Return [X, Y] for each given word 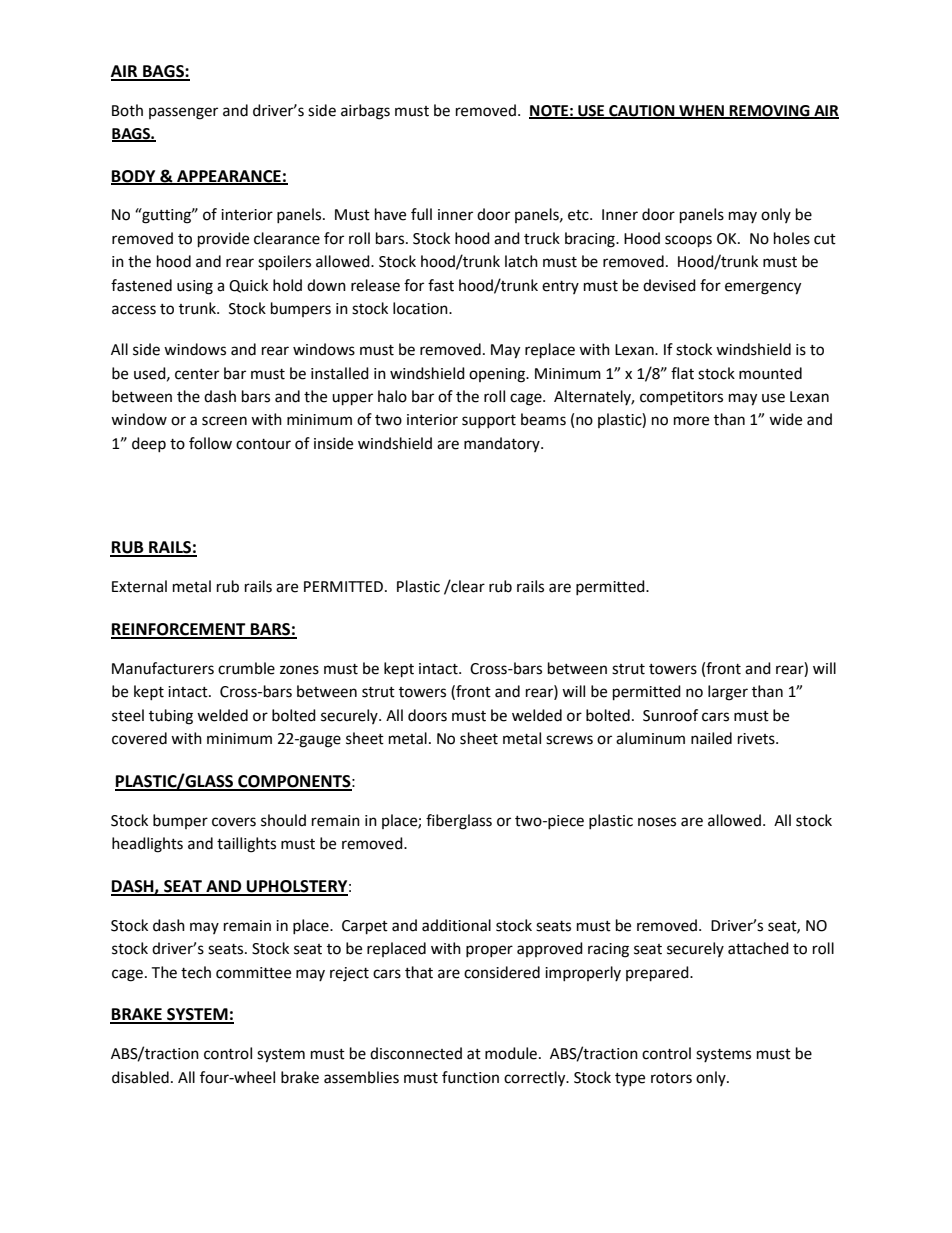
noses [657, 822]
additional [456, 925]
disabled [140, 1077]
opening [498, 375]
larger [728, 693]
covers [234, 822]
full [421, 214]
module [512, 1053]
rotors [671, 1078]
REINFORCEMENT [179, 630]
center [197, 374]
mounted [770, 373]
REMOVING [770, 111]
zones [299, 670]
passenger [183, 113]
